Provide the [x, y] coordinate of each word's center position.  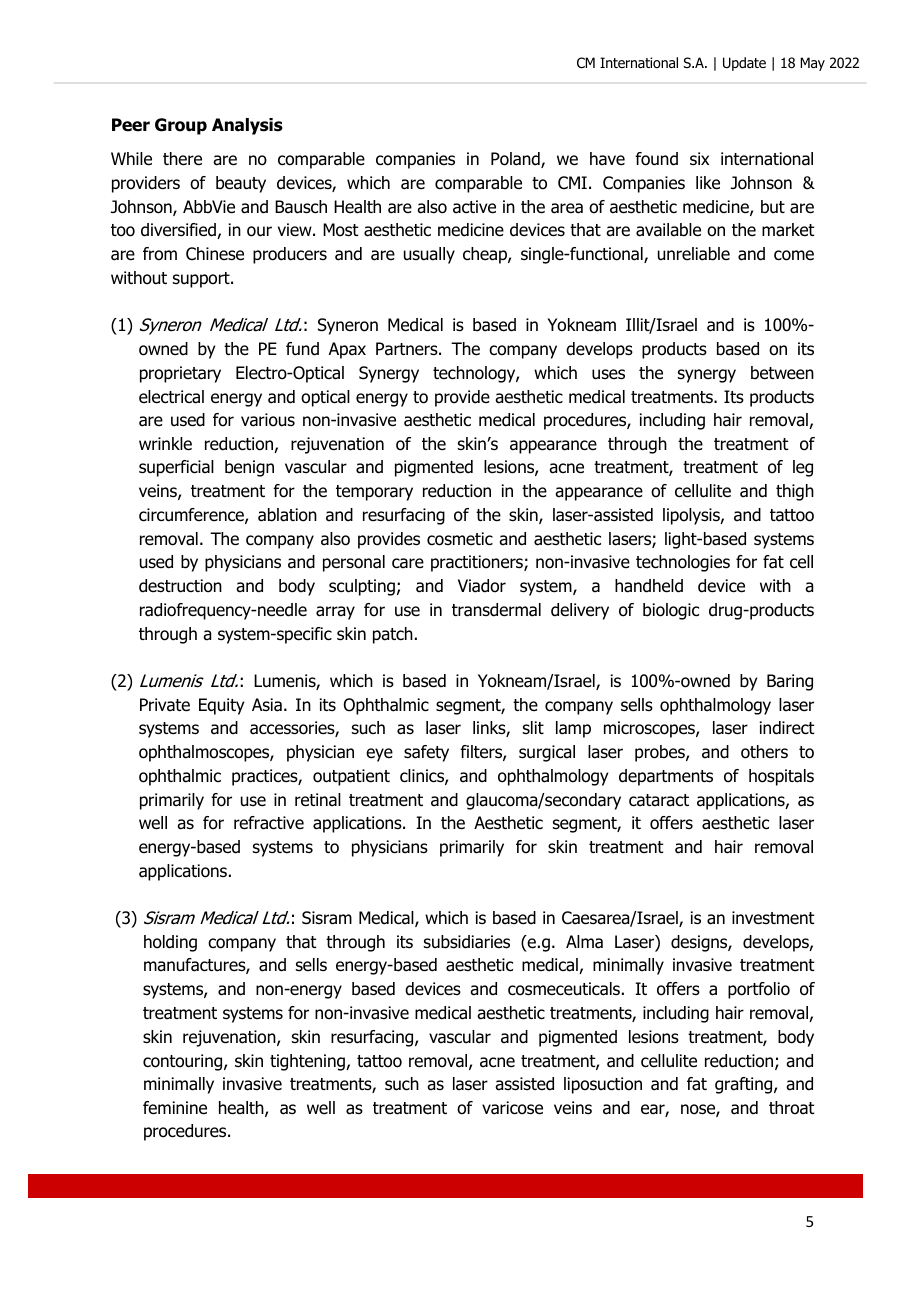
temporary [374, 493]
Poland [516, 160]
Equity [221, 706]
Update [744, 64]
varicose [512, 1108]
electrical [171, 397]
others [764, 752]
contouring [184, 1062]
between [782, 373]
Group [181, 126]
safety [426, 753]
